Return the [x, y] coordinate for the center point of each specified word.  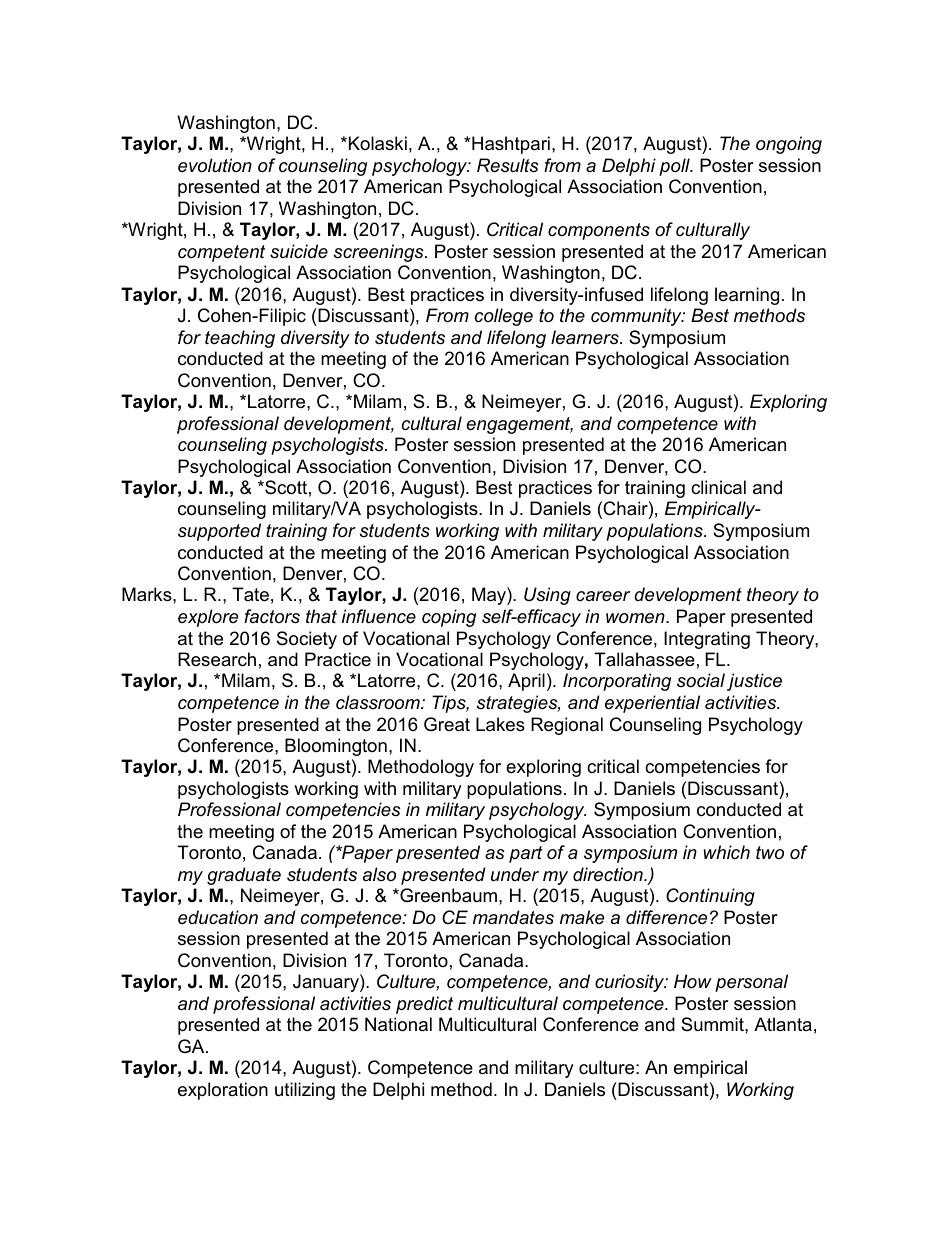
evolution [215, 165]
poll [675, 167]
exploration [223, 1091]
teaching [240, 339]
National [398, 1024]
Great [447, 724]
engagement [519, 425]
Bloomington [336, 747]
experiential [652, 704]
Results [508, 165]
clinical [718, 487]
